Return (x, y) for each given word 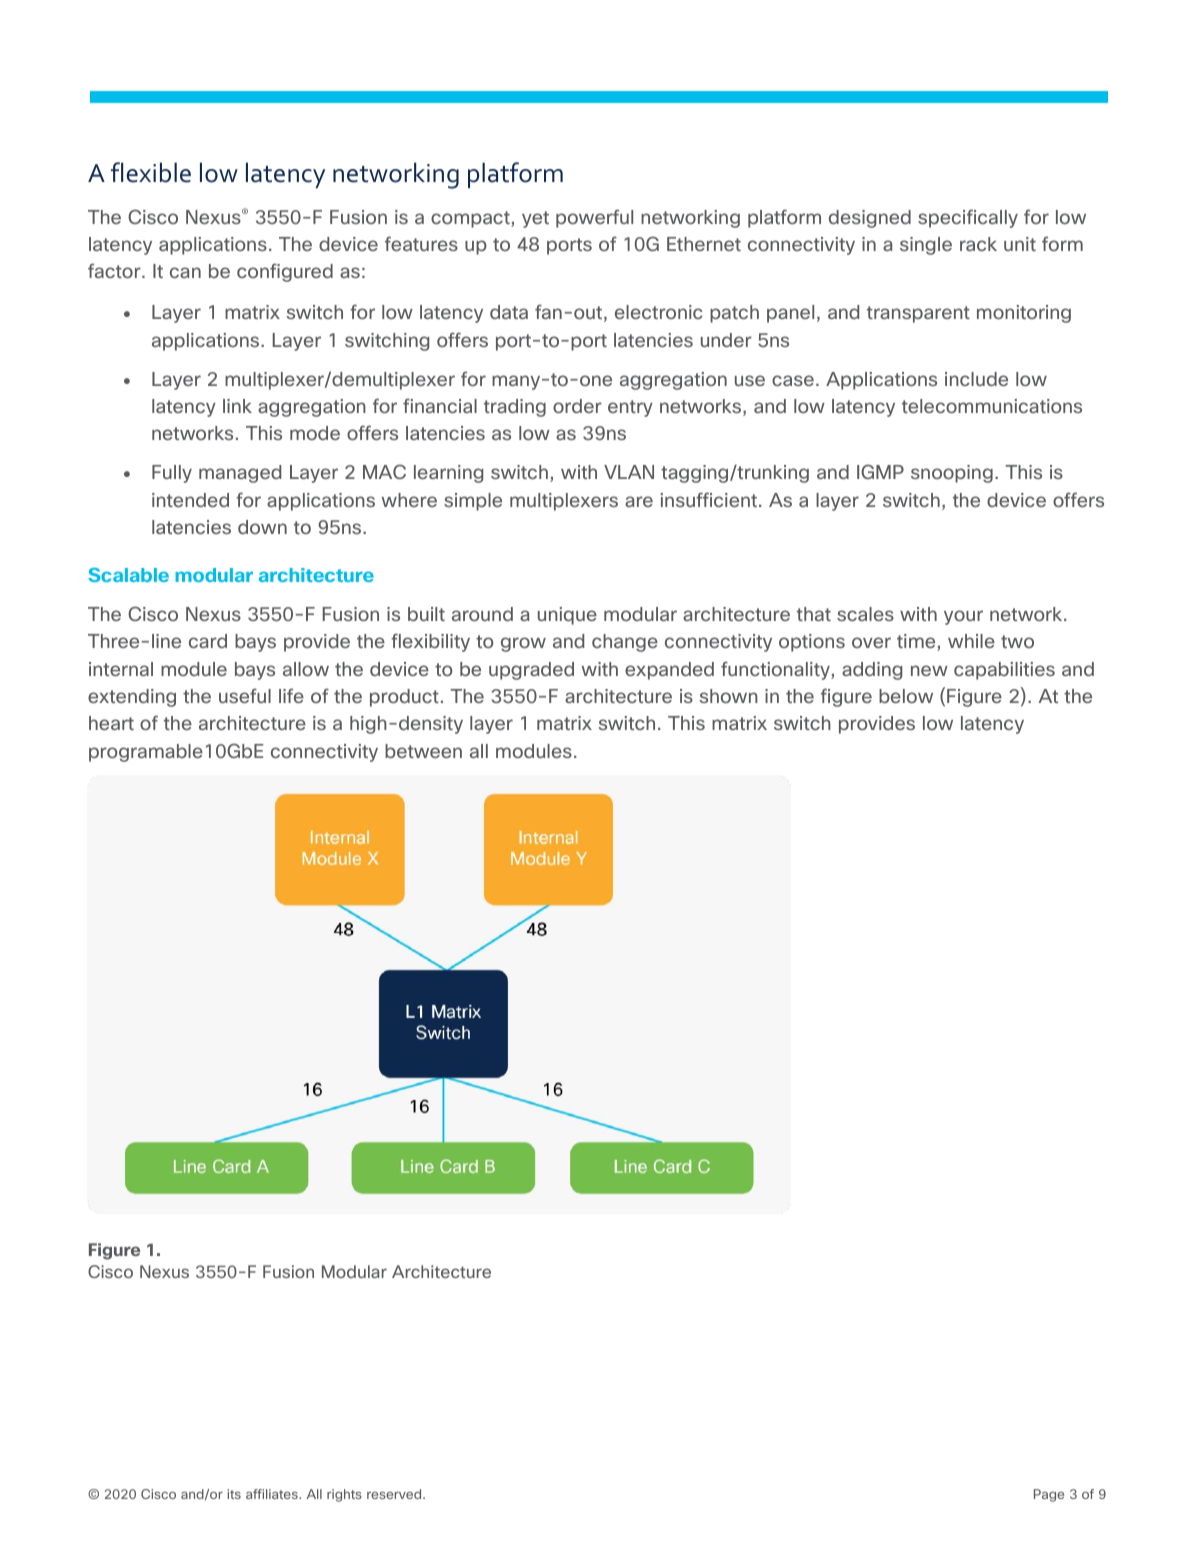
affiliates (273, 1494)
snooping (952, 474)
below (906, 696)
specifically (968, 218)
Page (1049, 1495)
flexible (151, 172)
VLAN (629, 472)
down (262, 527)
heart (111, 723)
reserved (395, 1494)
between (423, 751)
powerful (594, 218)
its (234, 1494)
